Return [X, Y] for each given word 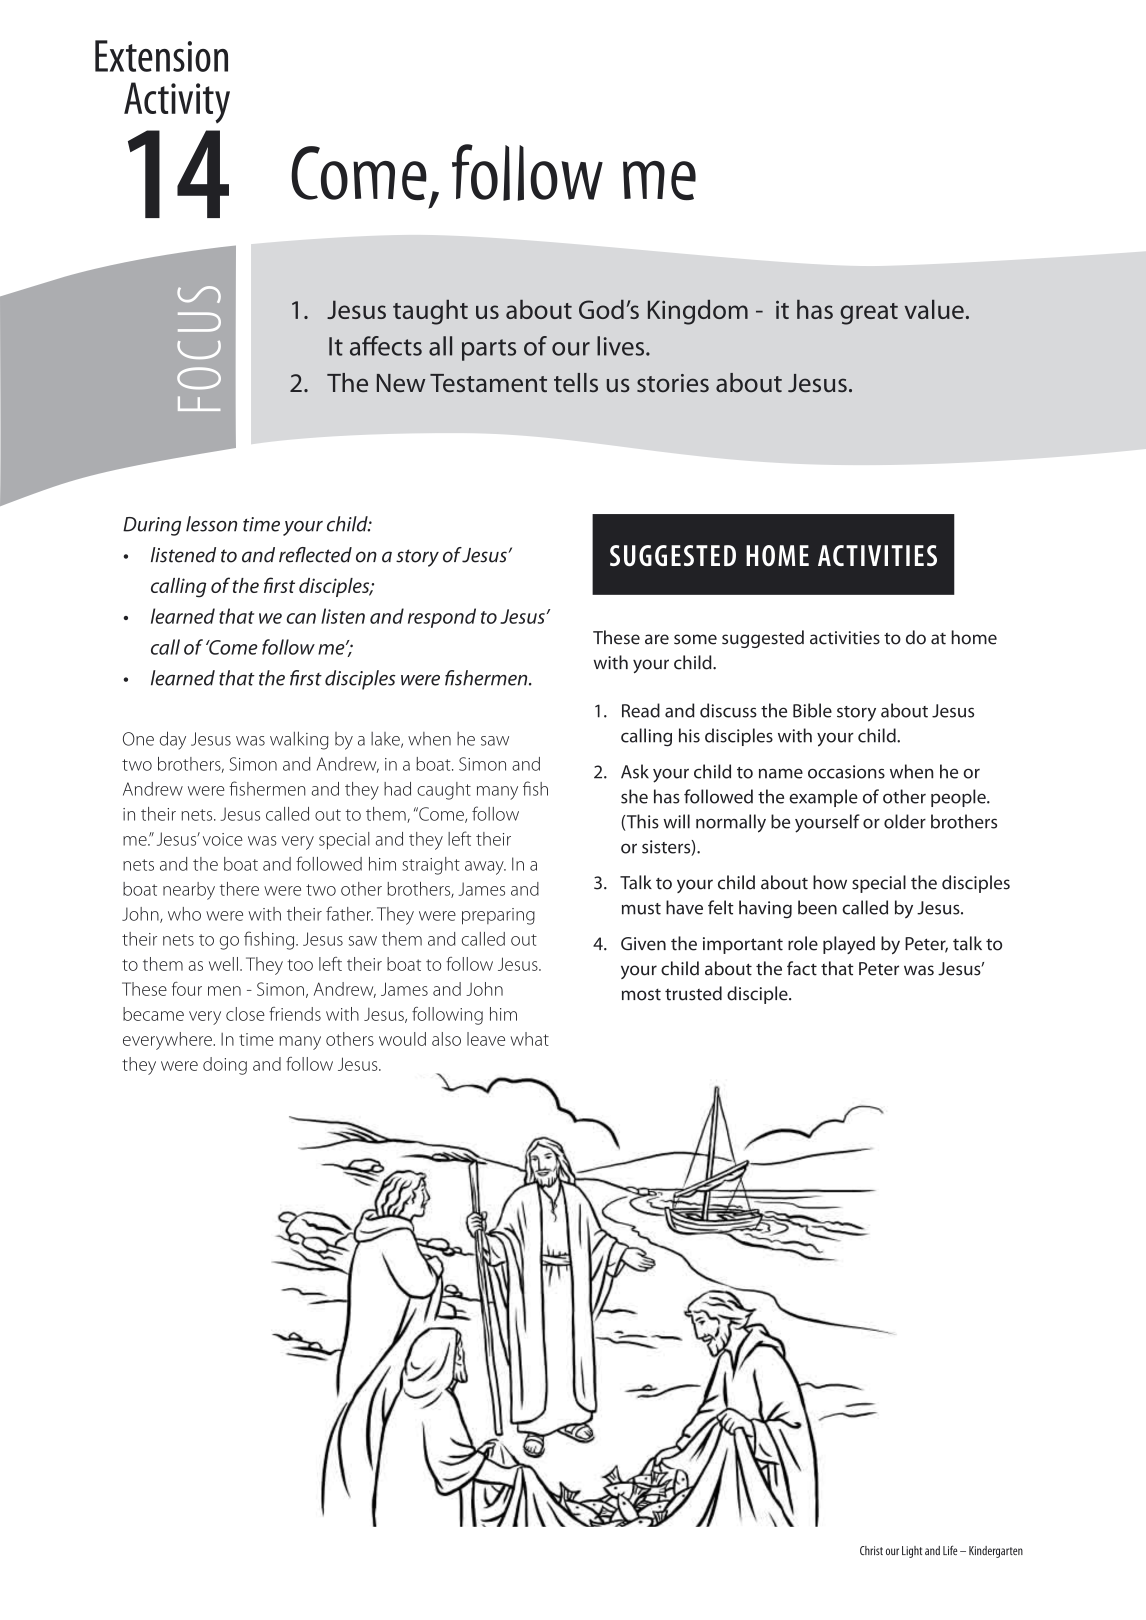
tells [576, 382]
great [869, 314]
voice [223, 839]
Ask [635, 771]
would [402, 1039]
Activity [177, 102]
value [934, 309]
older [905, 821]
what [530, 1039]
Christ [871, 1550]
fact [802, 968]
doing [225, 1066]
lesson [211, 524]
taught [430, 312]
